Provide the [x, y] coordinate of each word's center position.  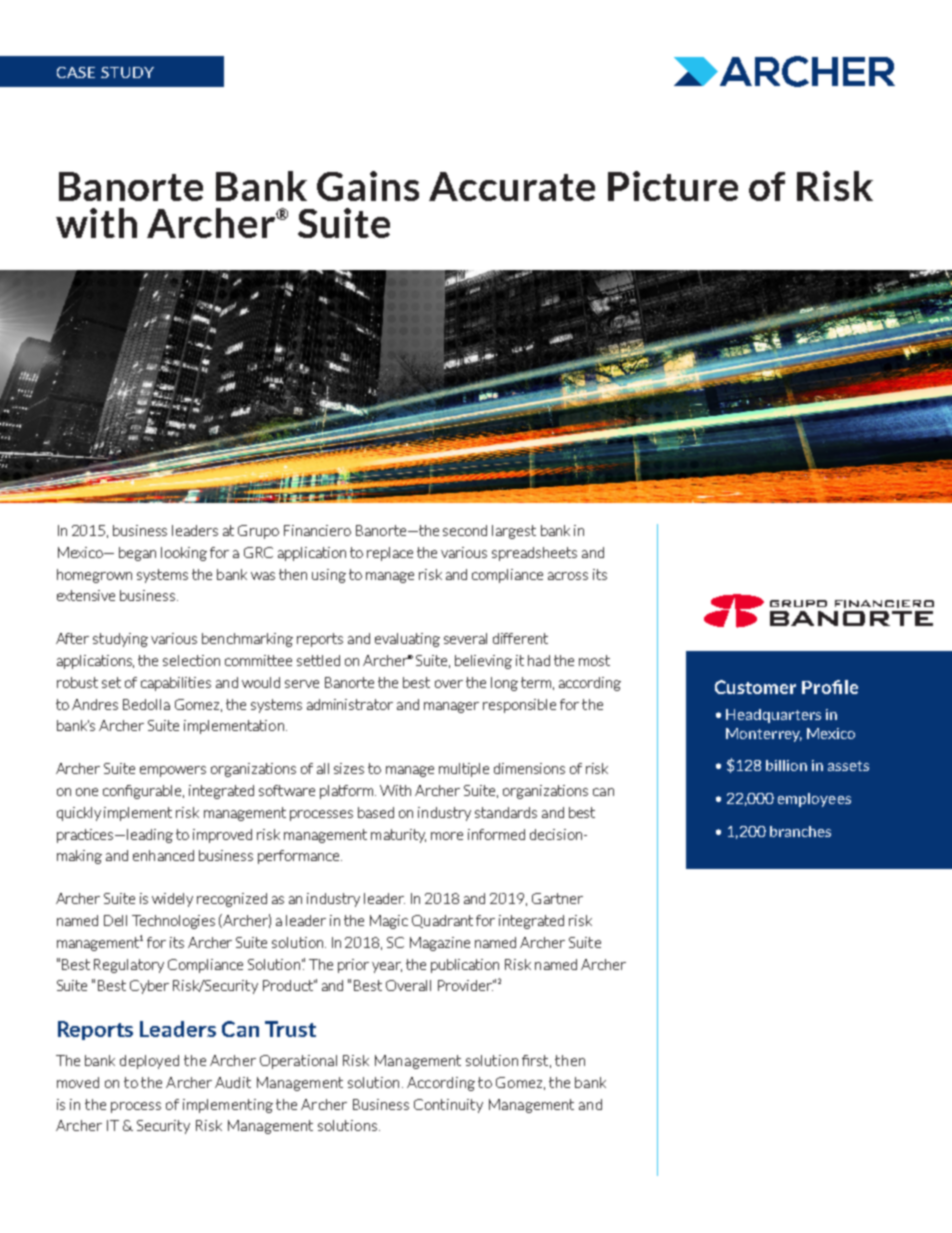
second [465, 530]
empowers [173, 771]
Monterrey [764, 735]
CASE [76, 72]
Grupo [258, 532]
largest [514, 532]
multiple [464, 770]
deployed [149, 1062]
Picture [673, 186]
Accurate [512, 186]
